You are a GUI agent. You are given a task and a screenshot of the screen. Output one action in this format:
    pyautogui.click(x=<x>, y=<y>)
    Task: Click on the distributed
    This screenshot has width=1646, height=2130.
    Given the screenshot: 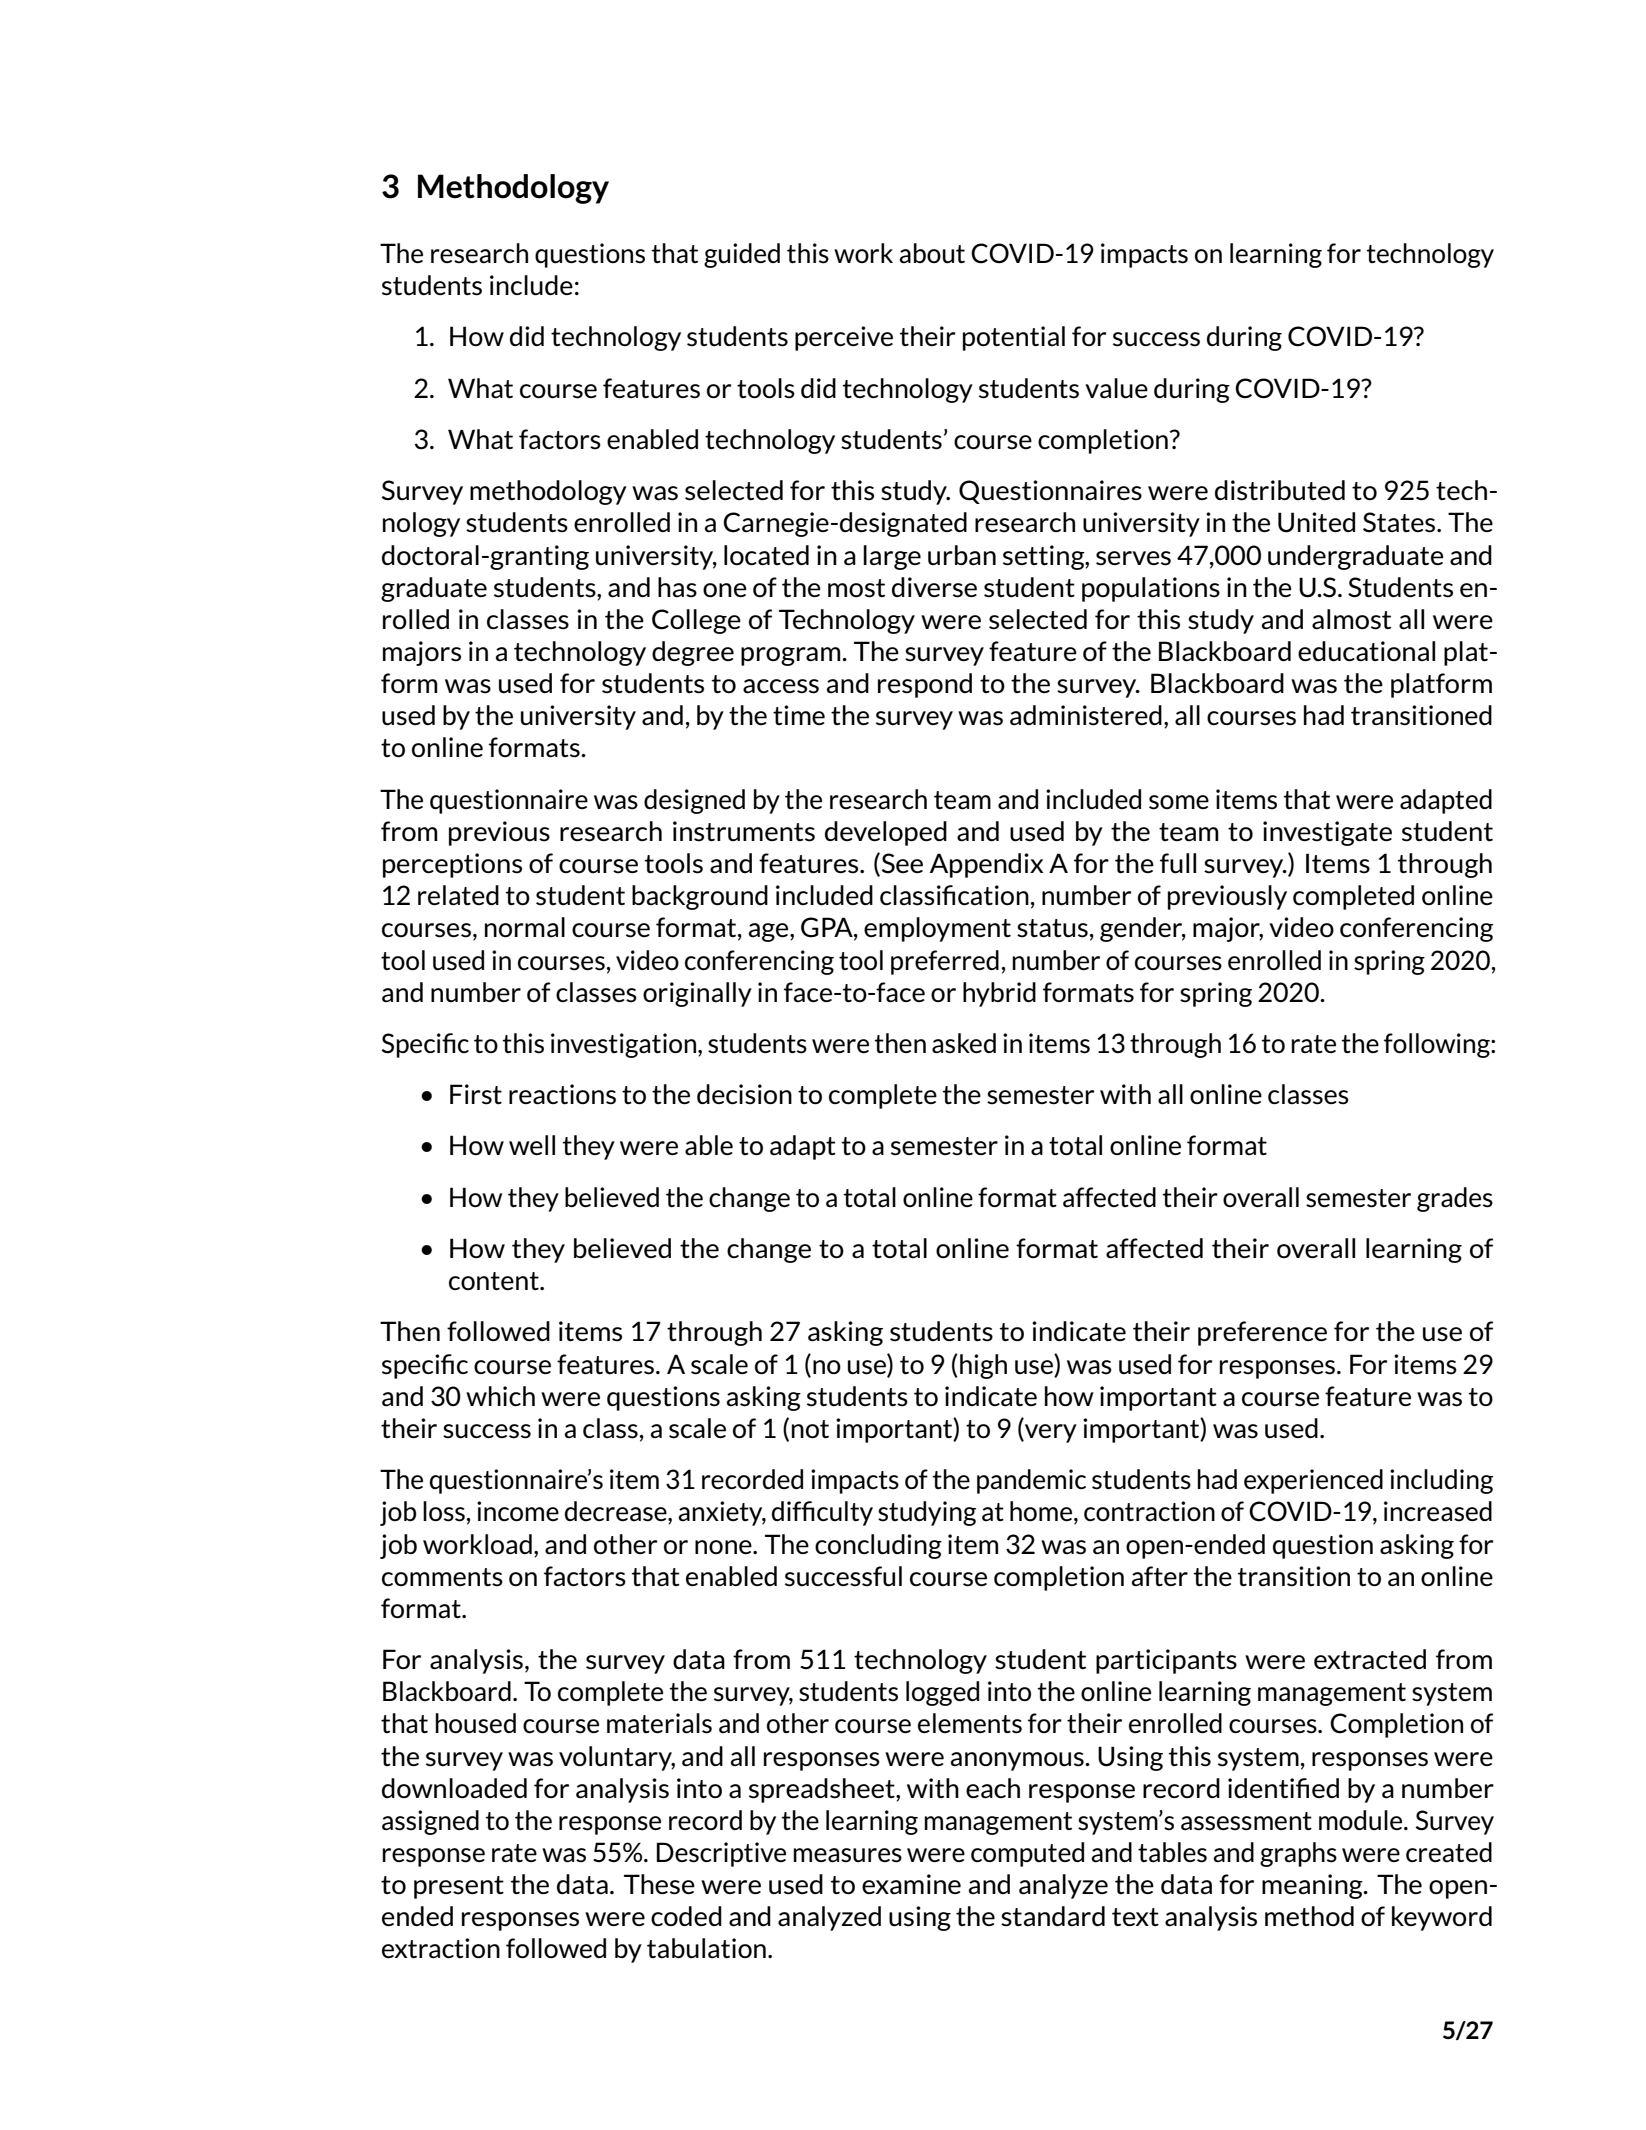 What is the action you would take?
    pyautogui.click(x=1280, y=490)
